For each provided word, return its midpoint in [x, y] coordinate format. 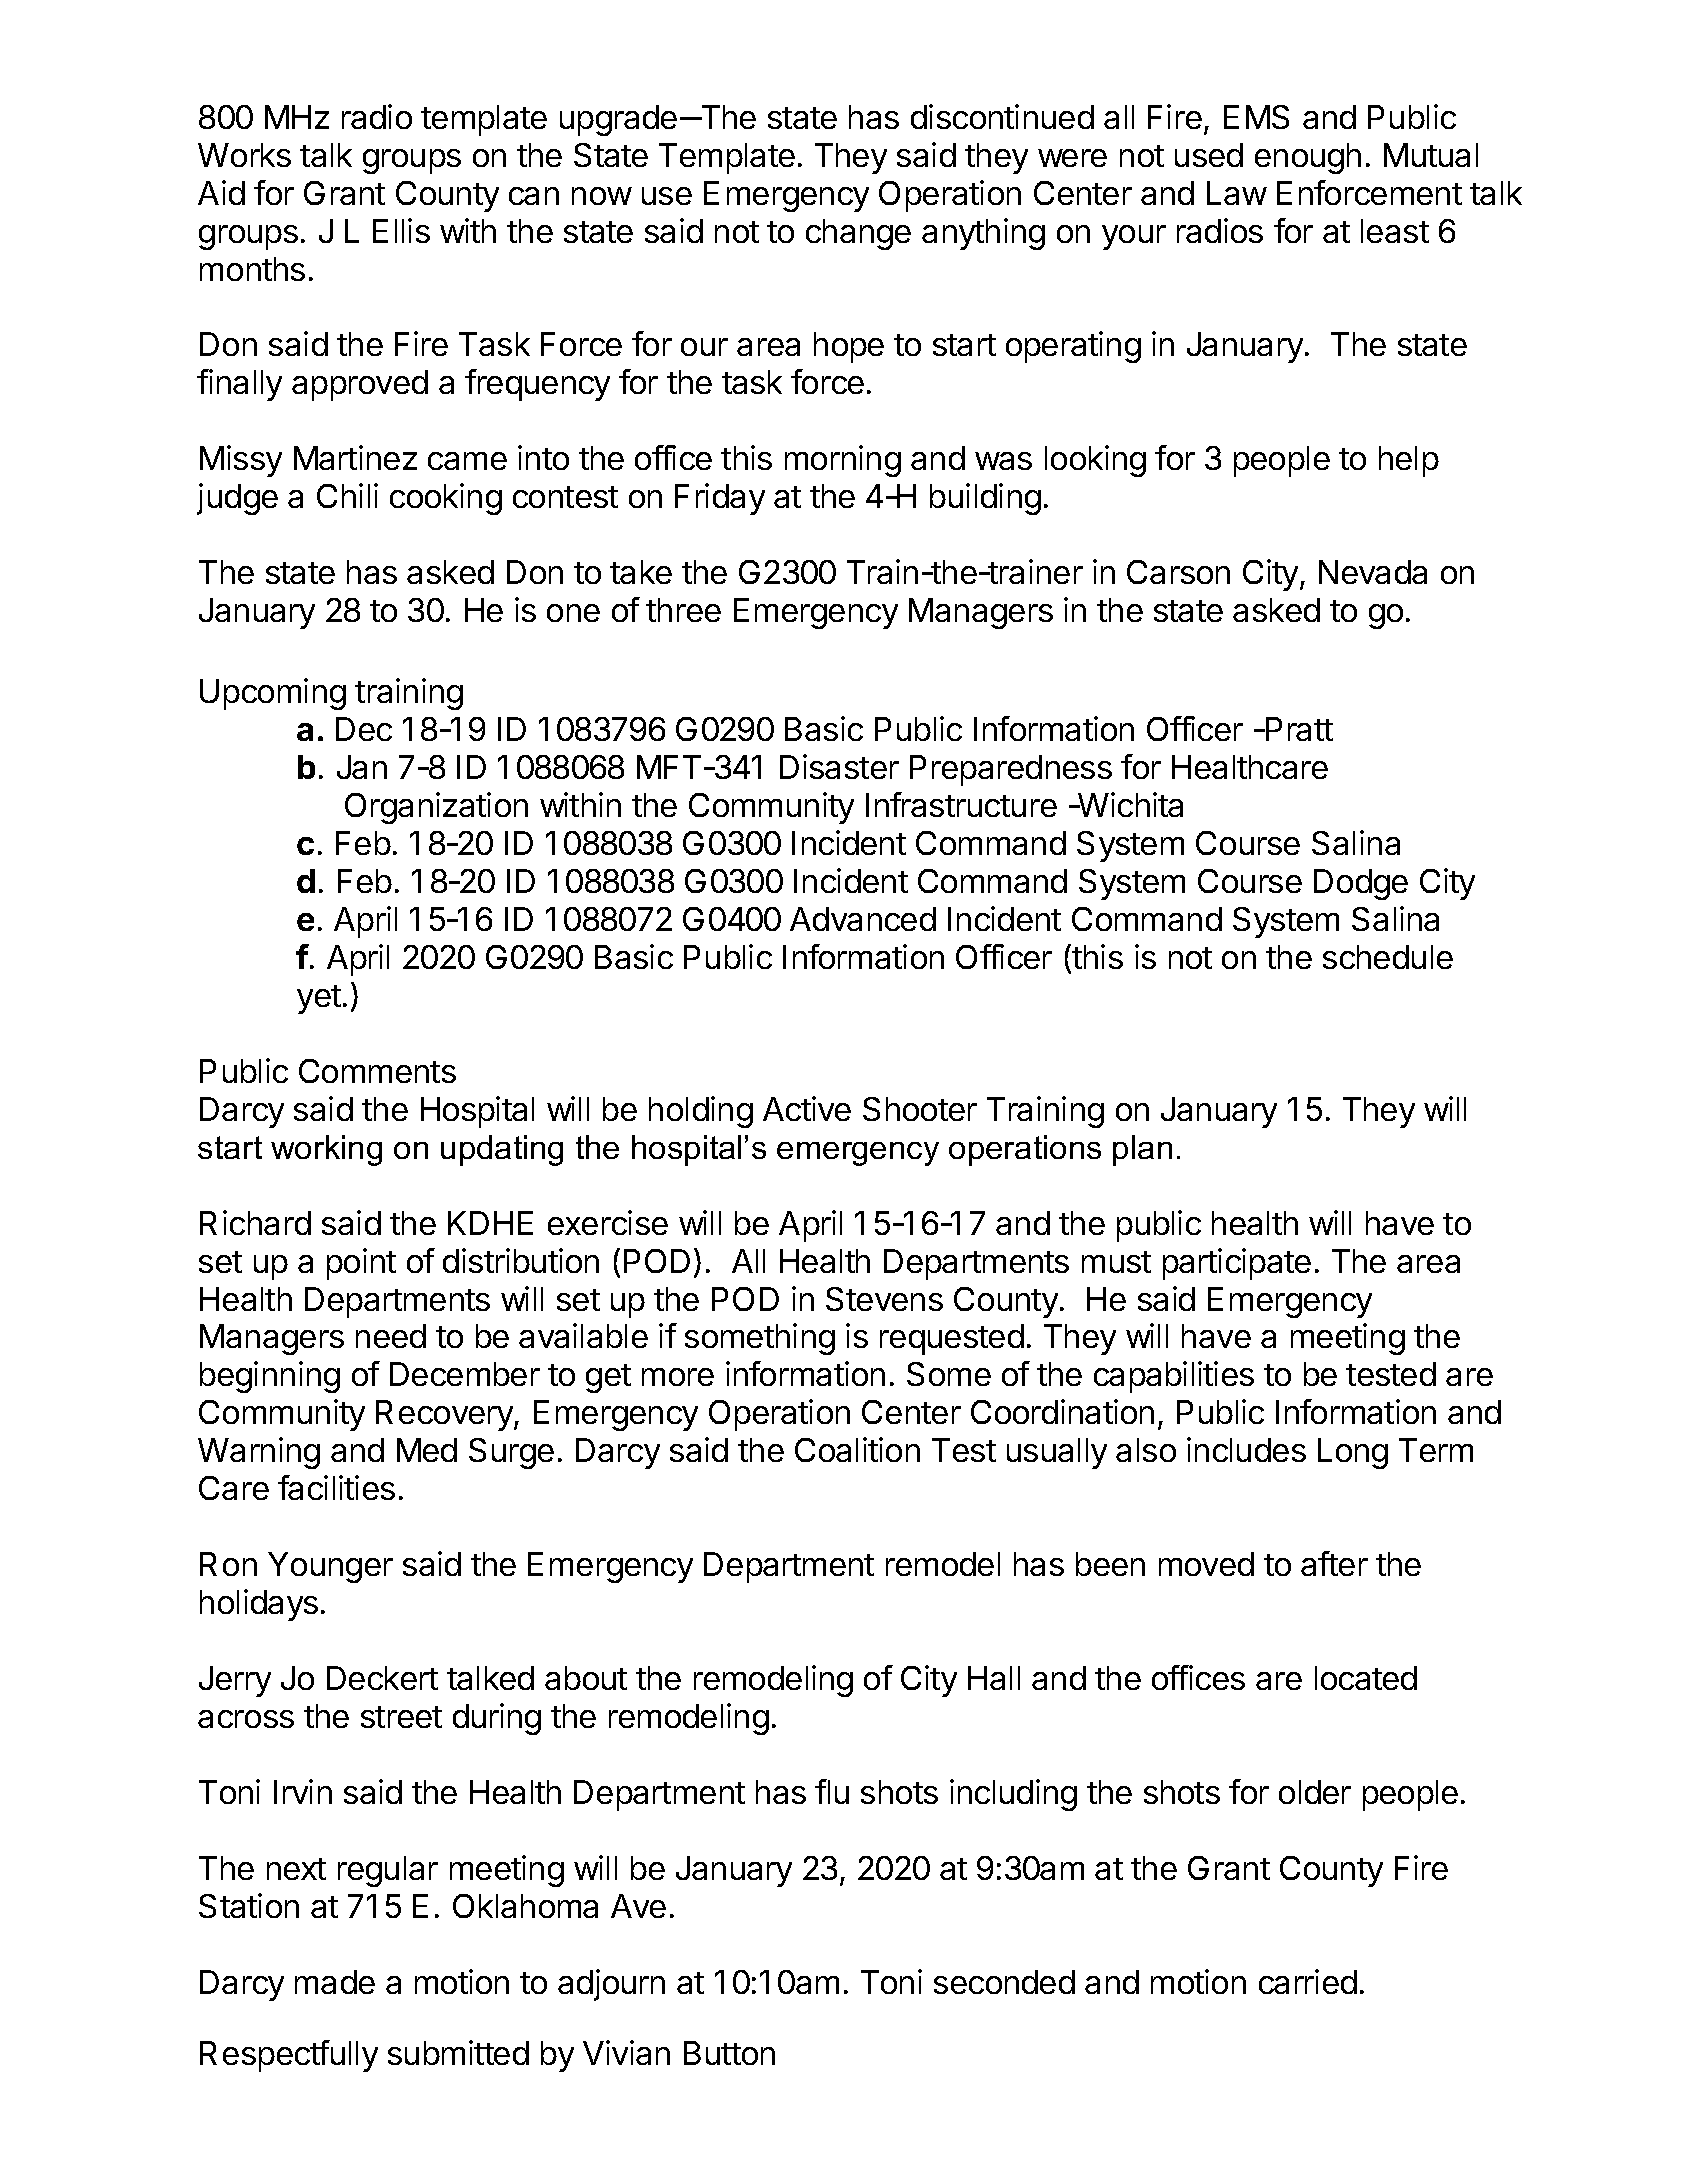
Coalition [857, 1449]
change [858, 234]
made [335, 1982]
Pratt [1298, 729]
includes [1246, 1449]
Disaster [839, 766]
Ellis [401, 230]
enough [1308, 158]
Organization [436, 808]
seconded [1004, 1982]
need [391, 1336]
